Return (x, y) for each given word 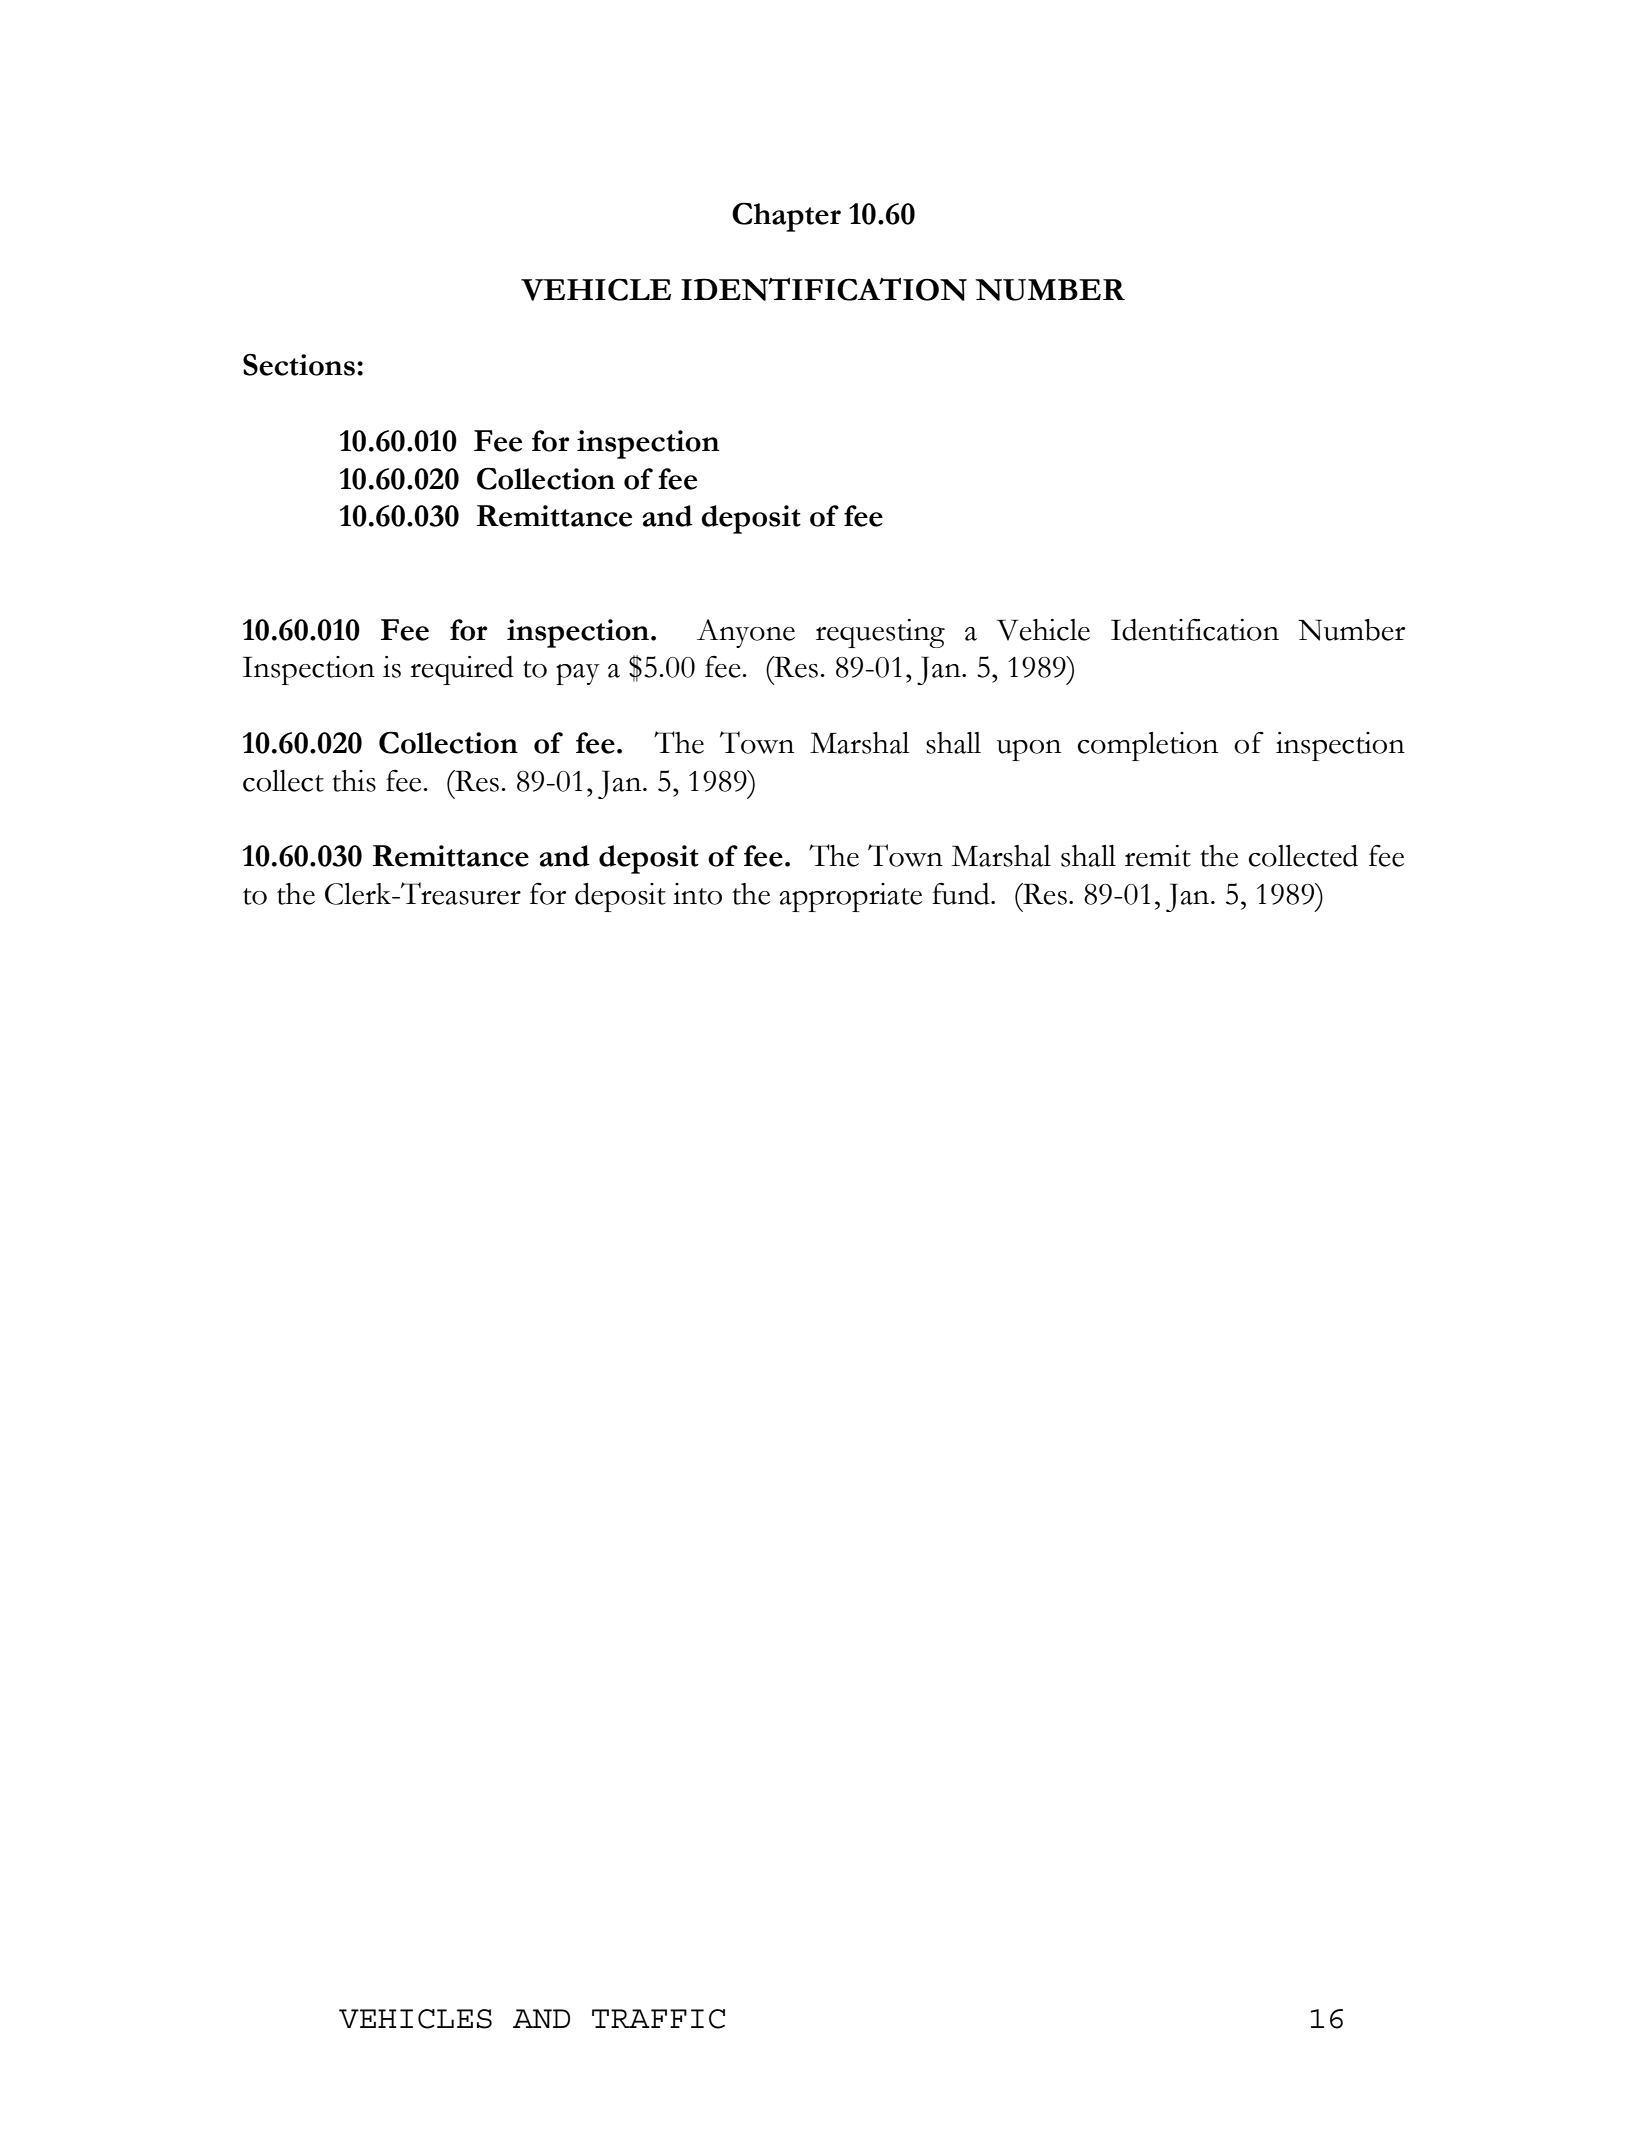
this (354, 781)
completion (1147, 746)
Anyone (746, 633)
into (697, 894)
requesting (880, 633)
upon (1029, 750)
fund (962, 894)
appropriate (850, 897)
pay (578, 674)
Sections (299, 364)
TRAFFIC (658, 2019)
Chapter (786, 217)
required (462, 670)
